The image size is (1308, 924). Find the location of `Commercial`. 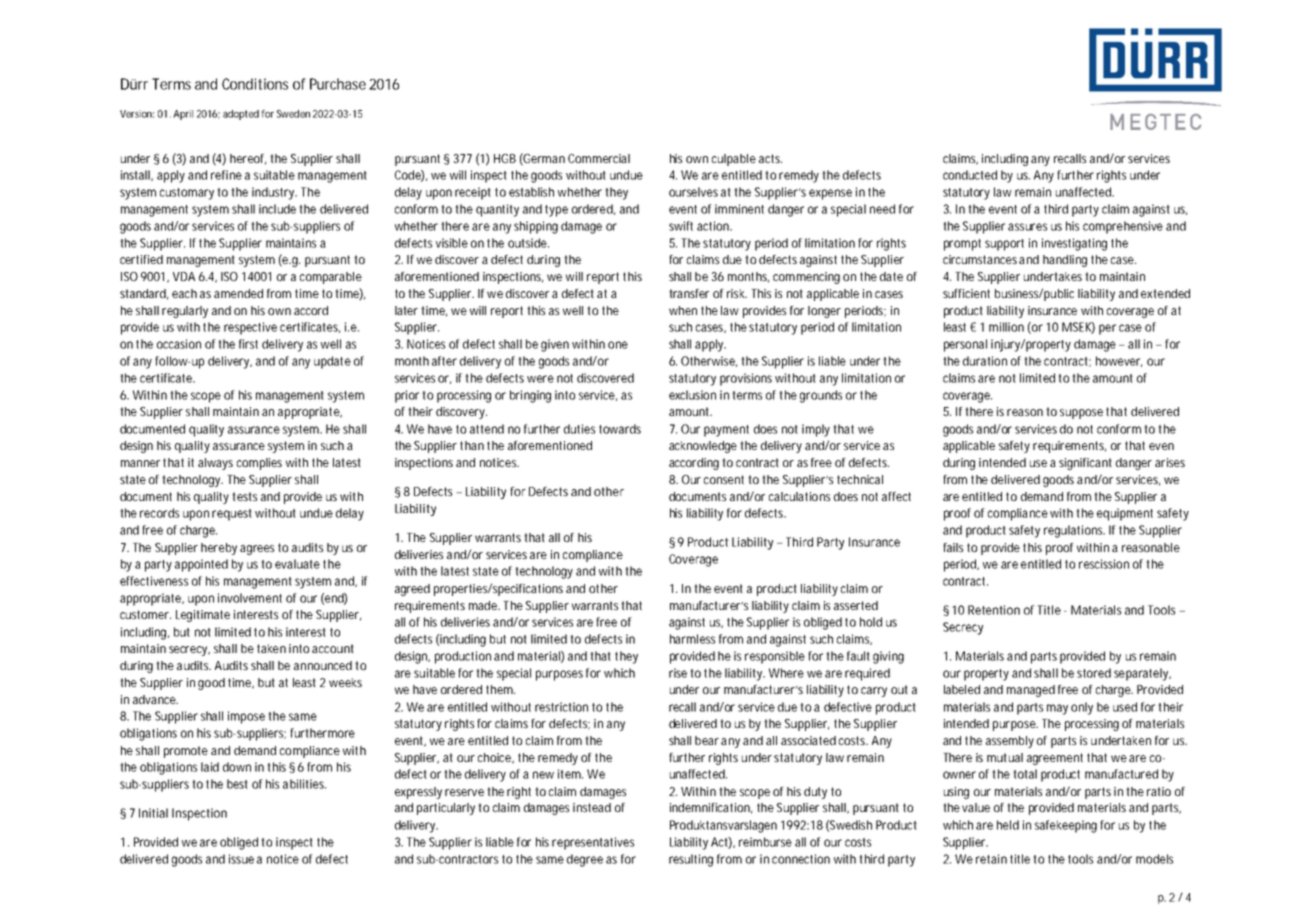

Commercial is located at coordinates (599, 158).
